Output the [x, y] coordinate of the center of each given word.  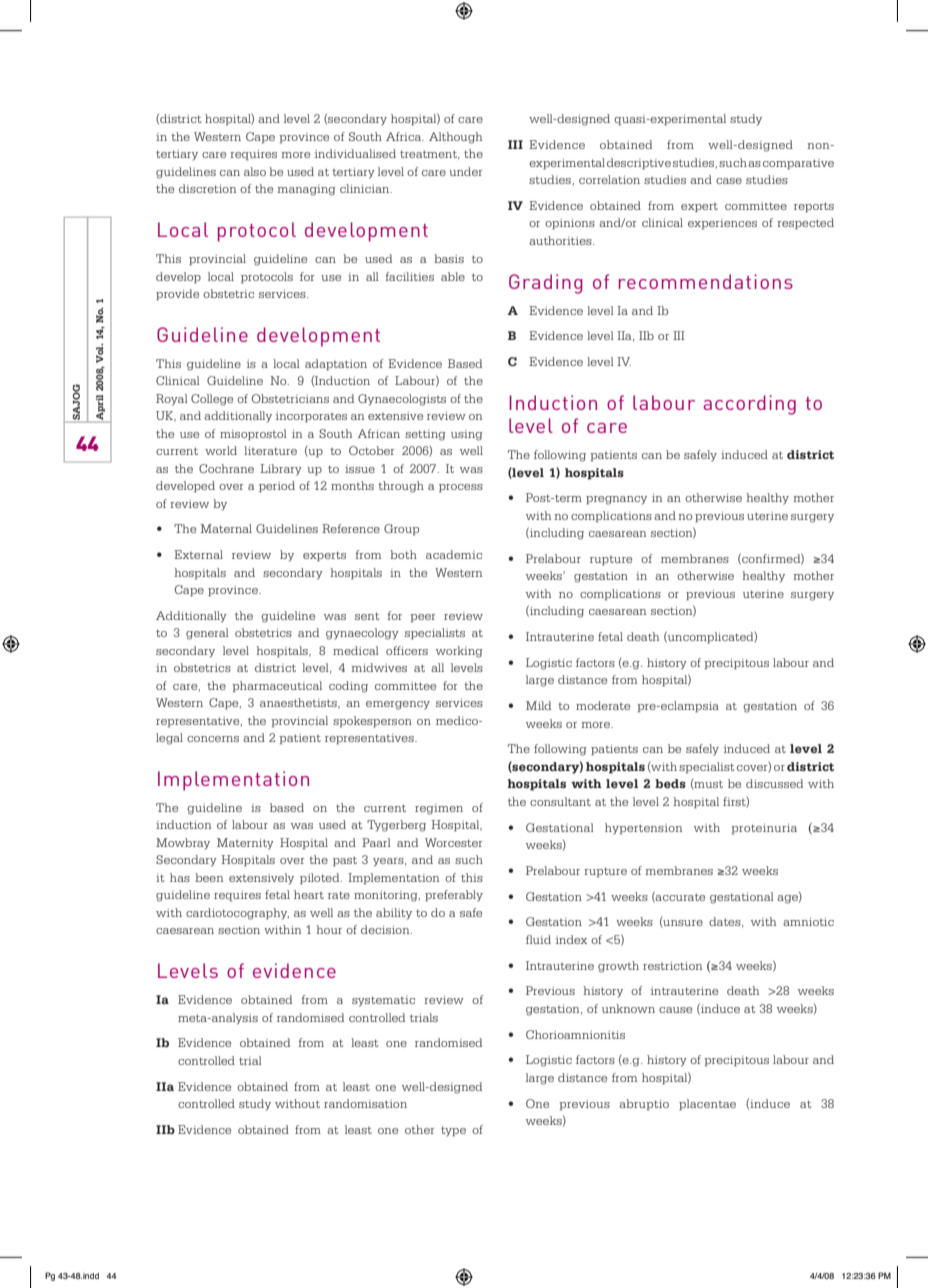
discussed [774, 783]
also [255, 171]
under [466, 171]
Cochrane [226, 468]
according [749, 405]
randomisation [365, 1103]
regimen [439, 809]
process [461, 488]
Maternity [245, 844]
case [729, 181]
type [453, 1131]
